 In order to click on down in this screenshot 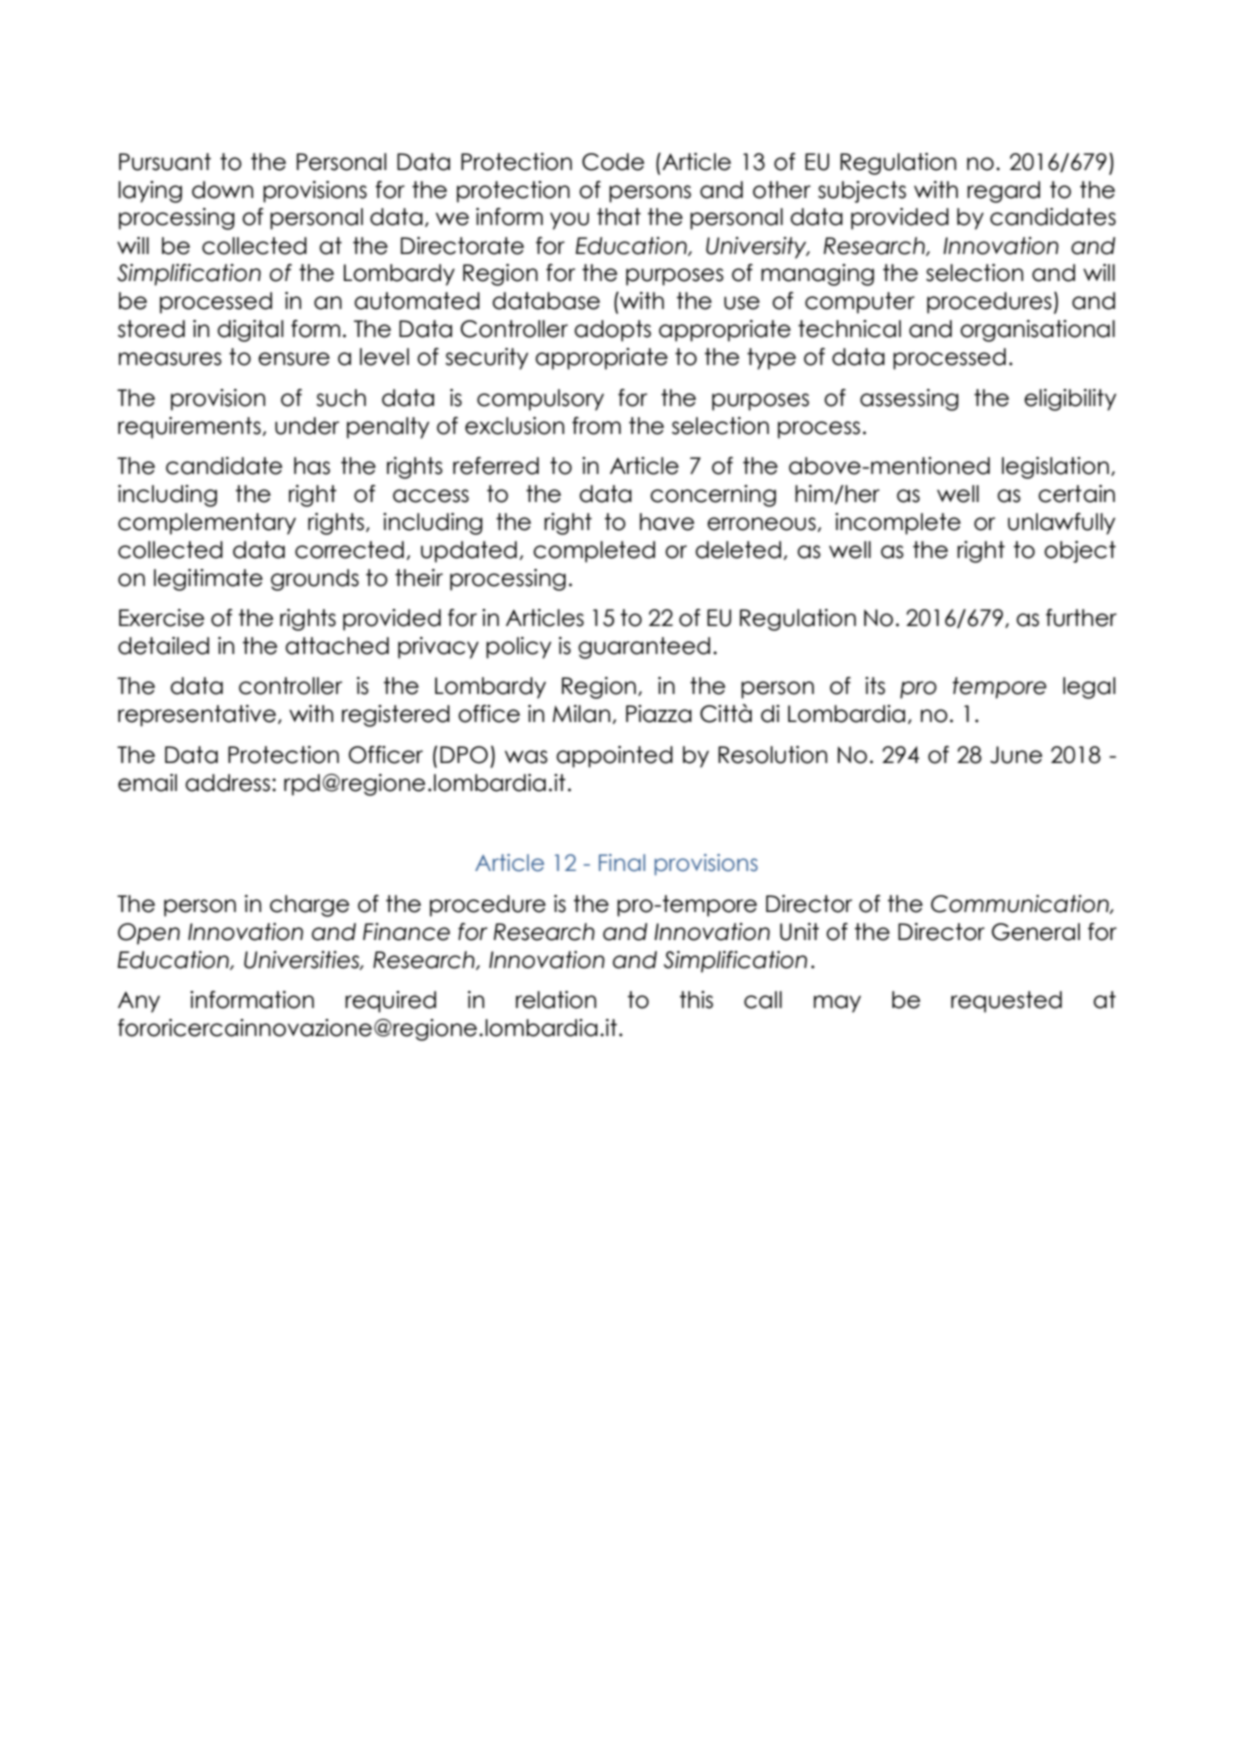, I will do `click(222, 190)`.
